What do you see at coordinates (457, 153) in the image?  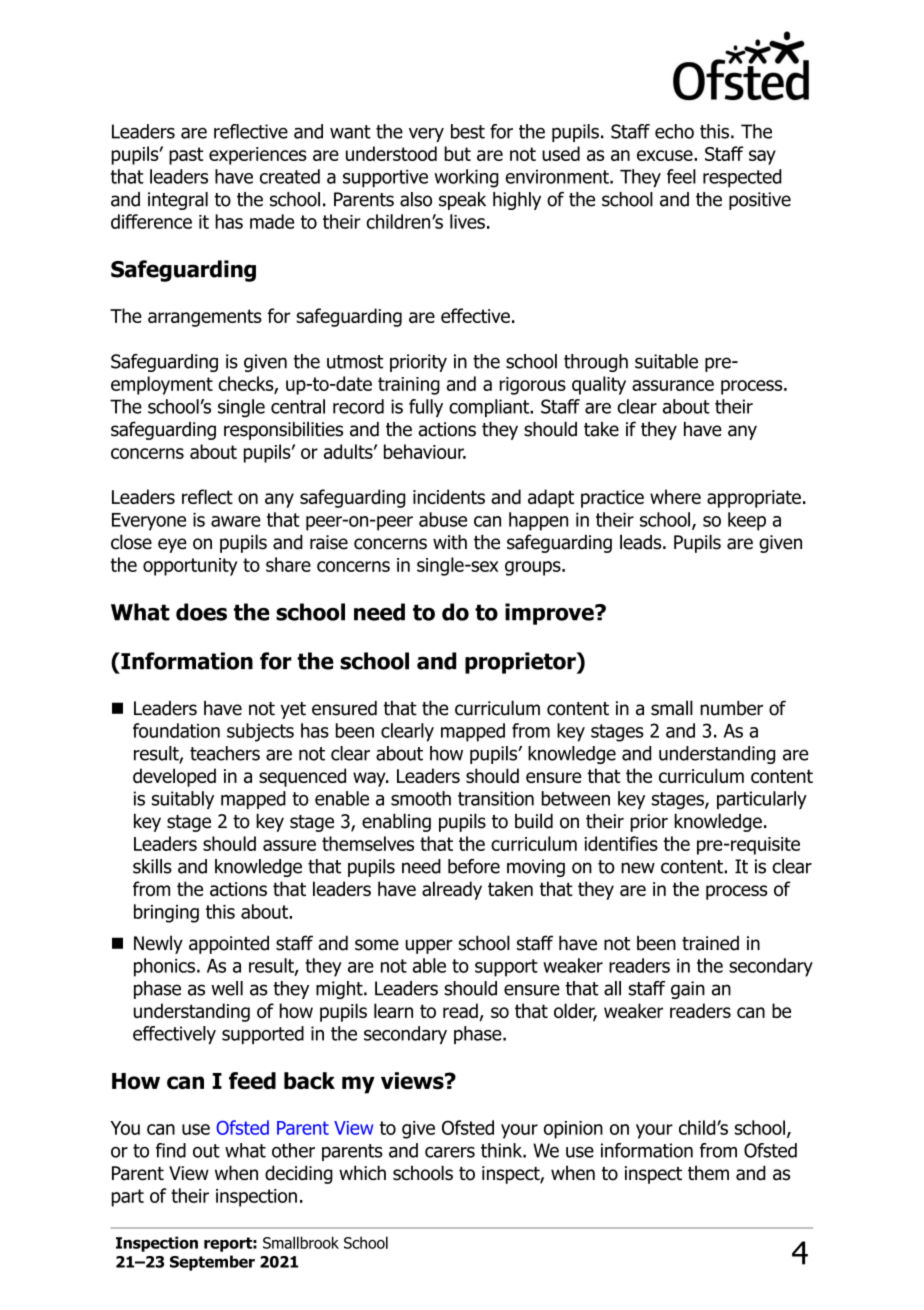 I see `but` at bounding box center [457, 153].
